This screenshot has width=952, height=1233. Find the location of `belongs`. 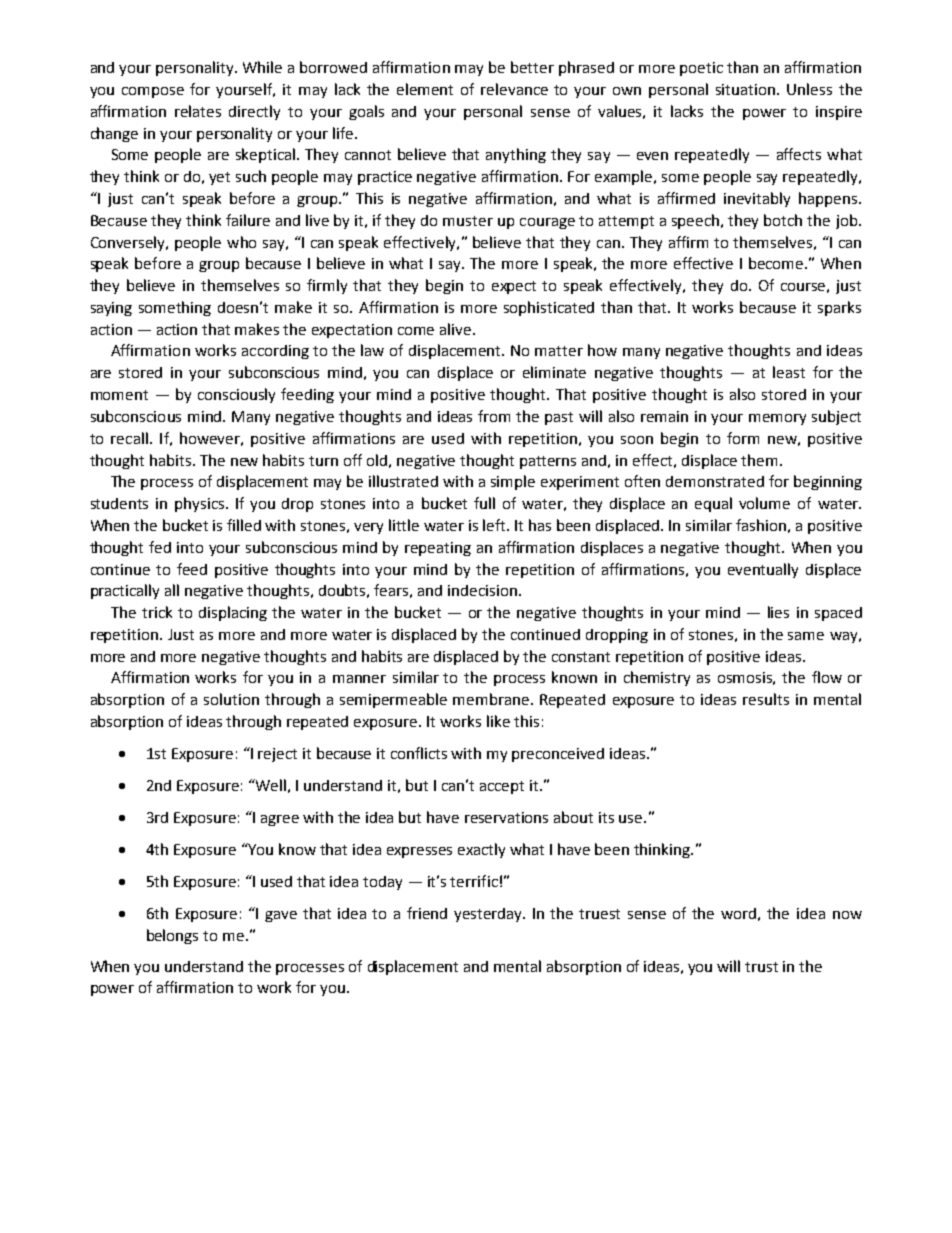

belongs is located at coordinates (172, 936).
